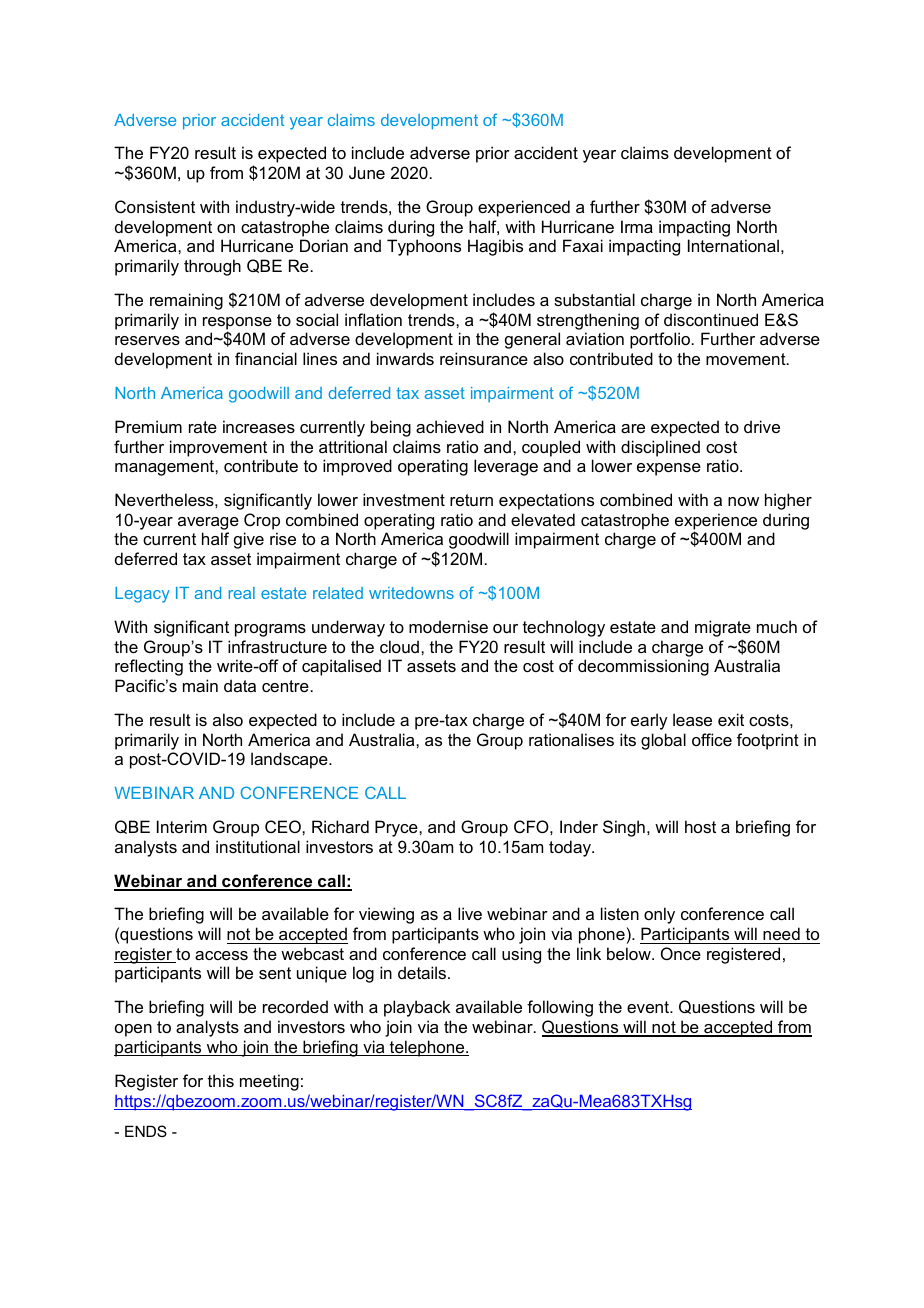 The height and width of the page is (1308, 924). I want to click on increases, so click(259, 426).
